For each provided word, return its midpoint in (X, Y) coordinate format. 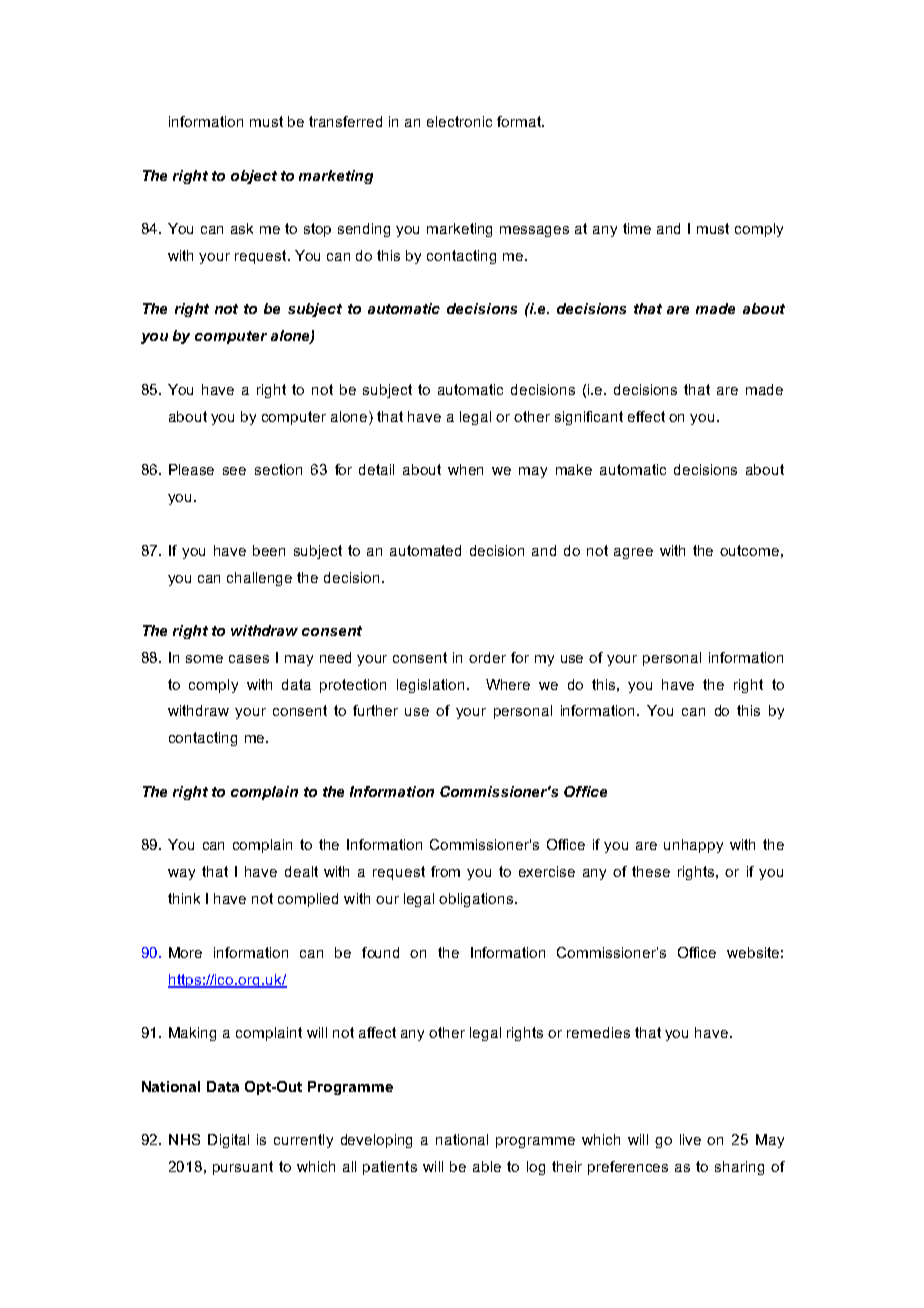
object (254, 177)
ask (242, 228)
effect (646, 416)
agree (633, 553)
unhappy (693, 846)
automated (425, 550)
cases (249, 659)
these (651, 871)
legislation (430, 686)
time (637, 228)
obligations (477, 900)
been (269, 550)
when (465, 469)
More (185, 952)
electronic (459, 121)
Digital (228, 1141)
